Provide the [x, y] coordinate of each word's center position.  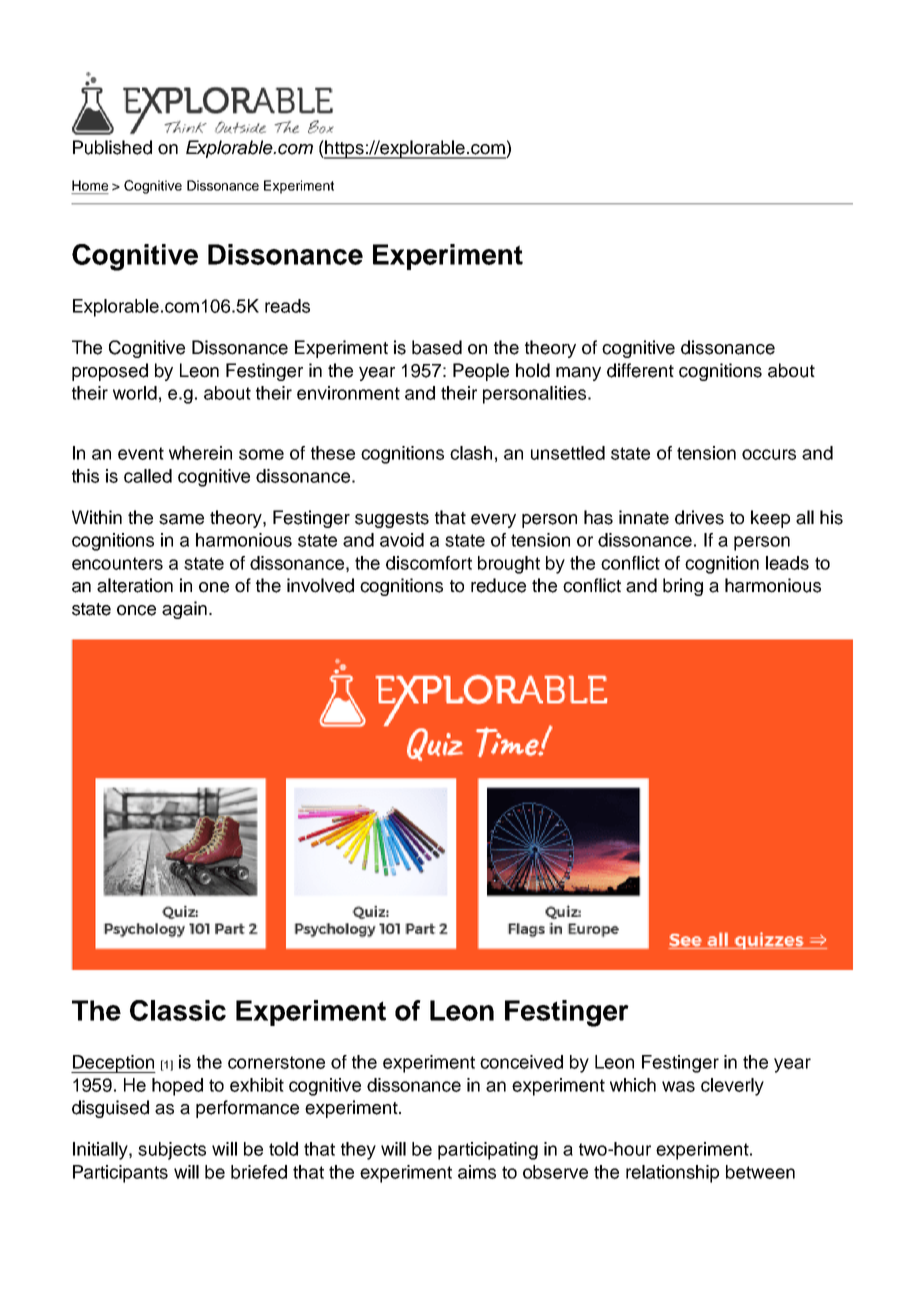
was [678, 1086]
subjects [172, 1151]
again [184, 610]
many [578, 374]
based [437, 347]
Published [112, 147]
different [640, 370]
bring [683, 587]
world [135, 393]
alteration [135, 585]
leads [787, 563]
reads [287, 306]
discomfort [429, 563]
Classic [178, 1010]
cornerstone [276, 1062]
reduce [498, 585]
